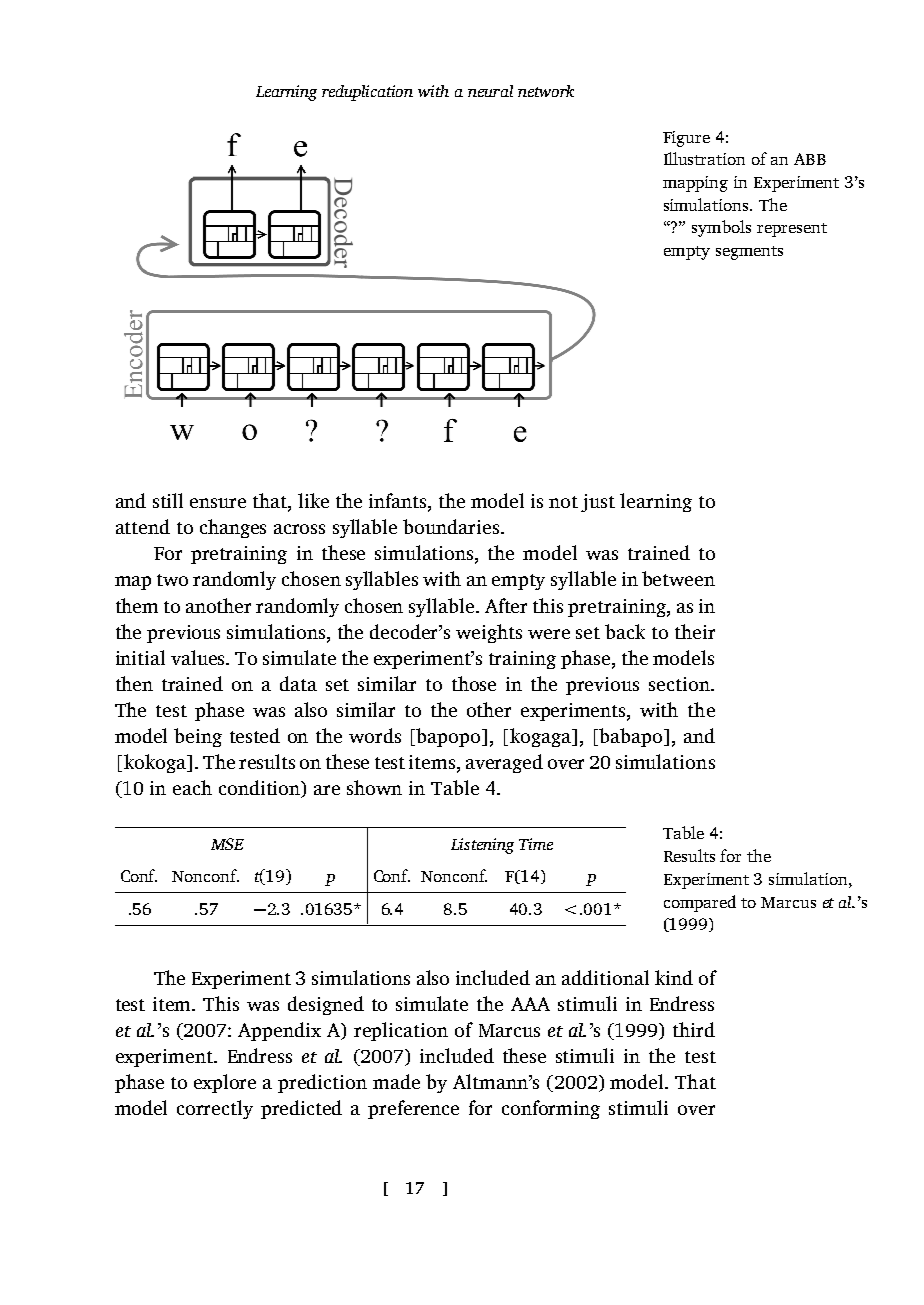 Image resolution: width=924 pixels, height=1305 pixels. I want to click on network, so click(546, 91).
